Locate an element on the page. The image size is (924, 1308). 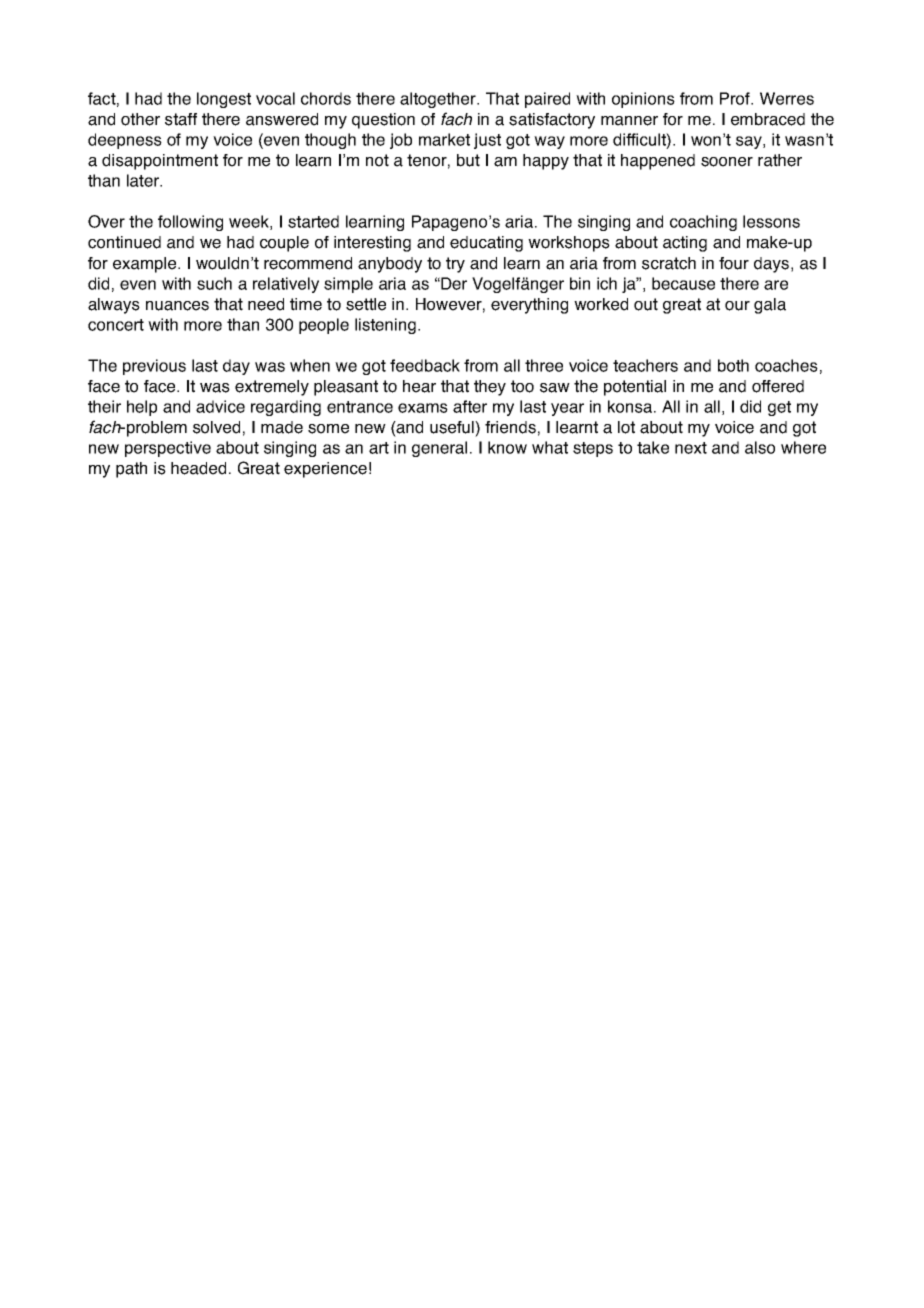
try is located at coordinates (455, 265).
